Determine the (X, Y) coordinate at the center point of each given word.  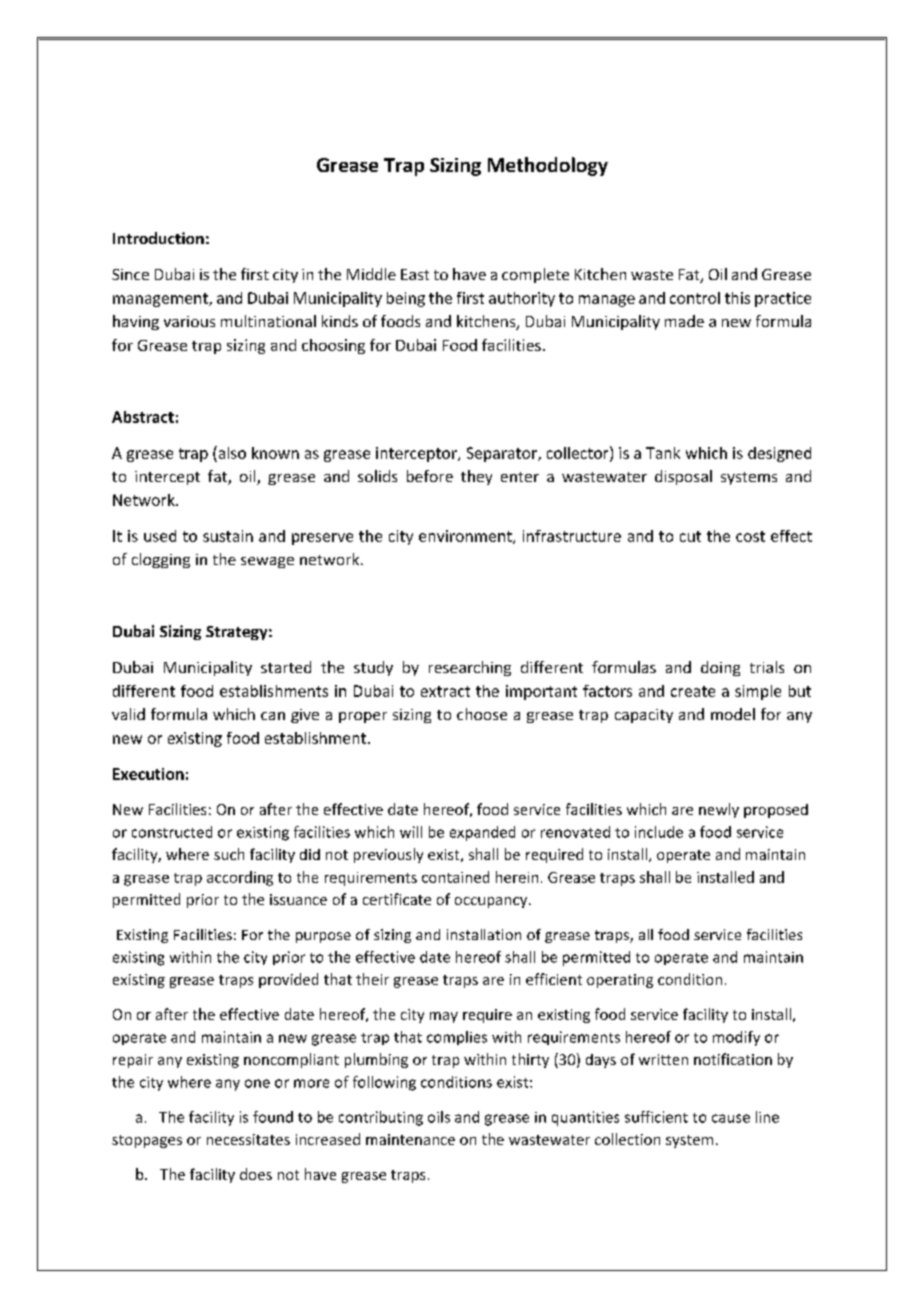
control (695, 298)
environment (466, 537)
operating (620, 981)
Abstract (143, 417)
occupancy (492, 902)
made (684, 321)
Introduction (158, 238)
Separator (503, 454)
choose (482, 714)
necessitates (248, 1139)
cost (750, 536)
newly (719, 810)
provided (288, 980)
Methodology (548, 166)
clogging (161, 560)
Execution (148, 774)
